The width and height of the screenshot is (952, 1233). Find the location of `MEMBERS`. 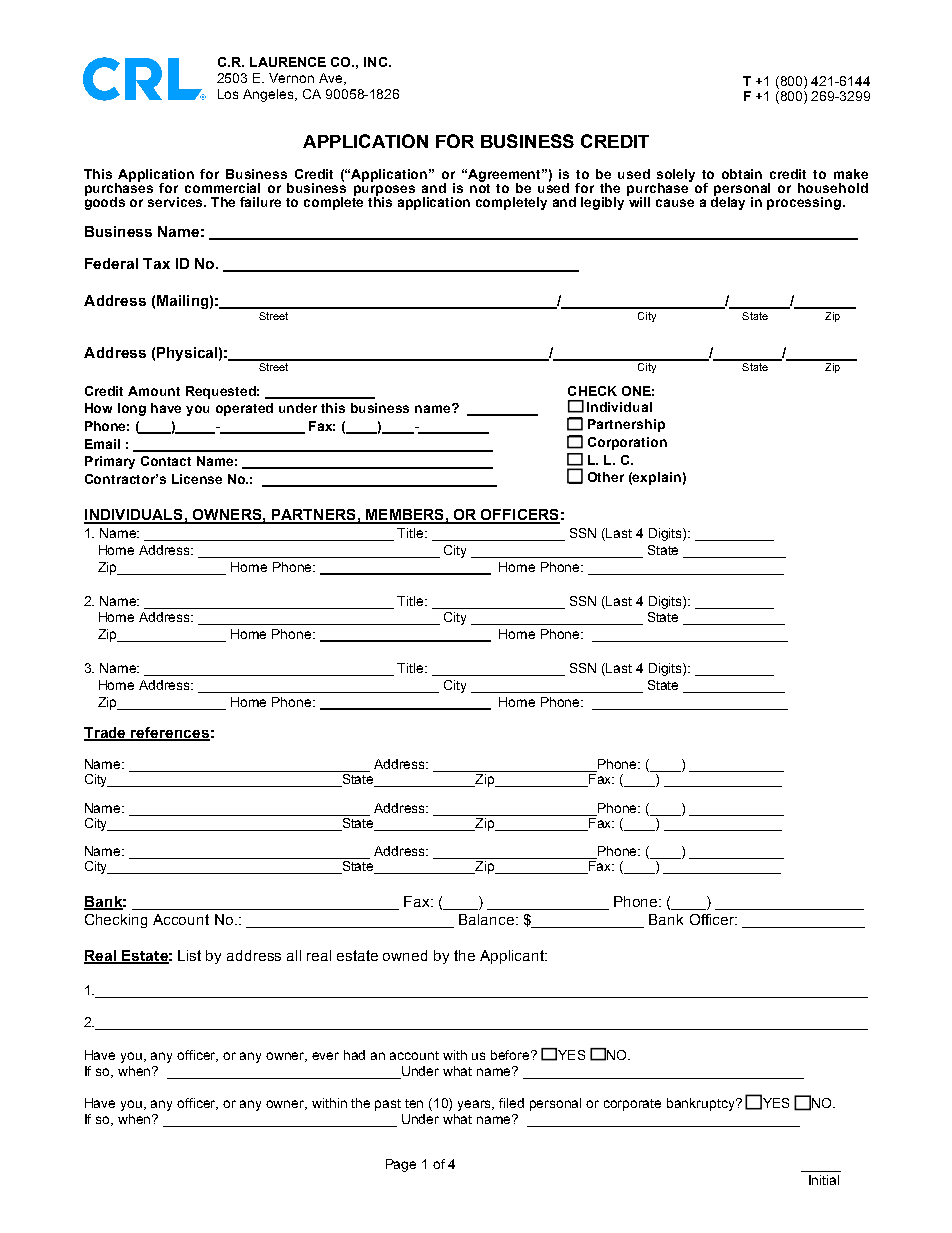

MEMBERS is located at coordinates (405, 516).
